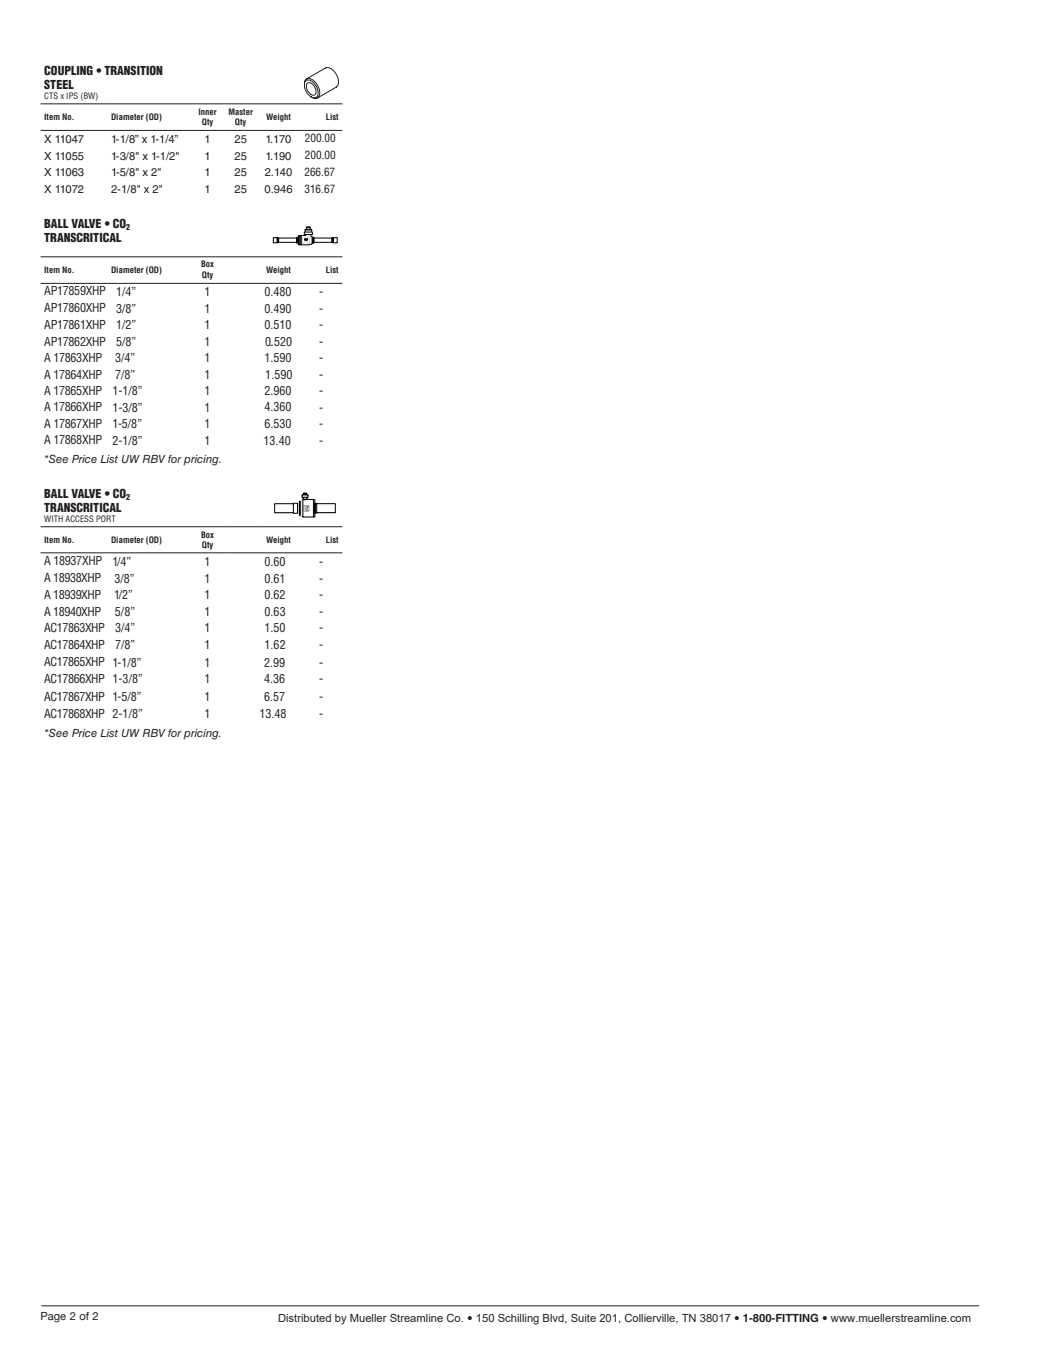  Describe the element at coordinates (68, 70) in the screenshot. I see `COUPLING` at that location.
